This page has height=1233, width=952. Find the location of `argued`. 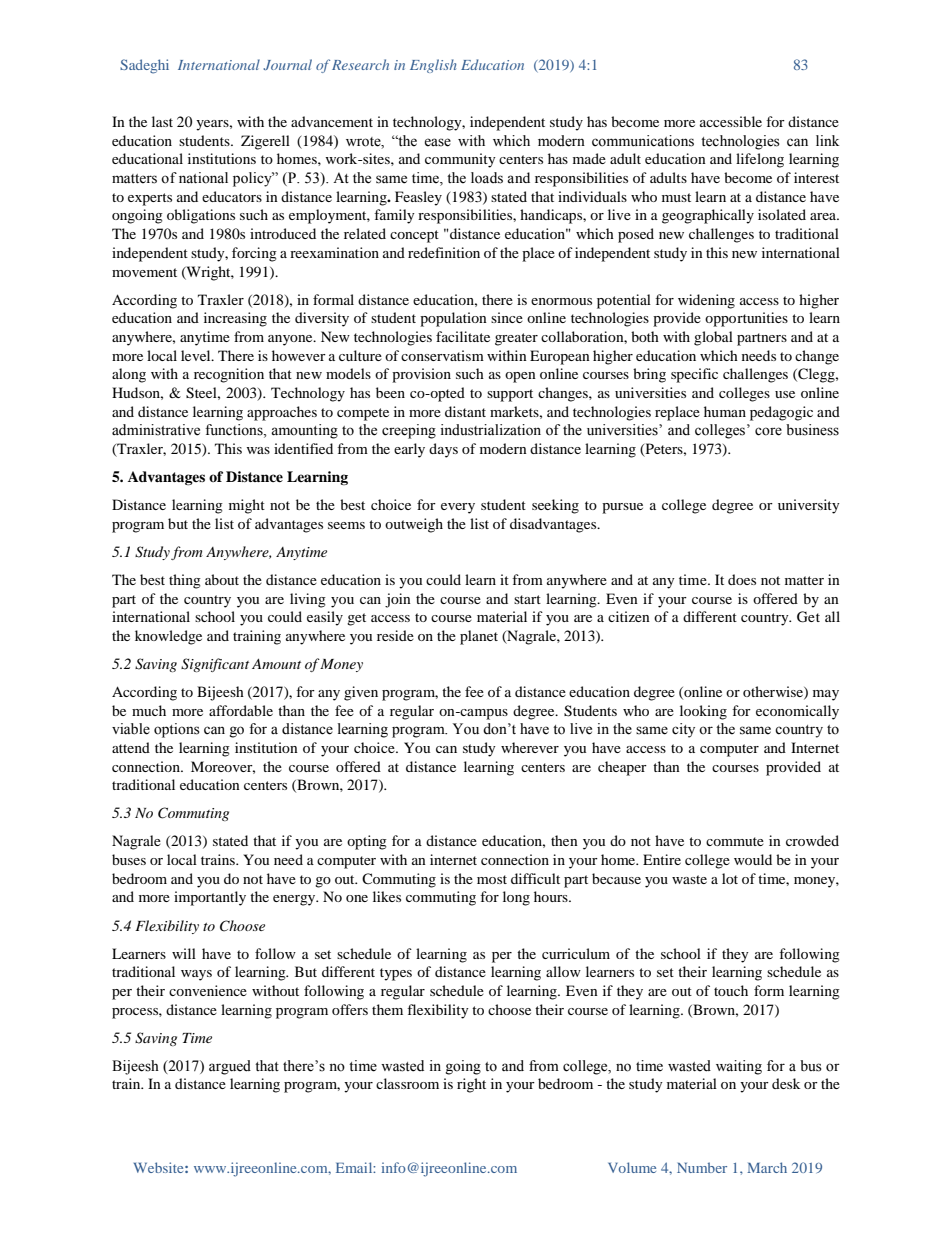

argued is located at coordinates (230, 1067).
